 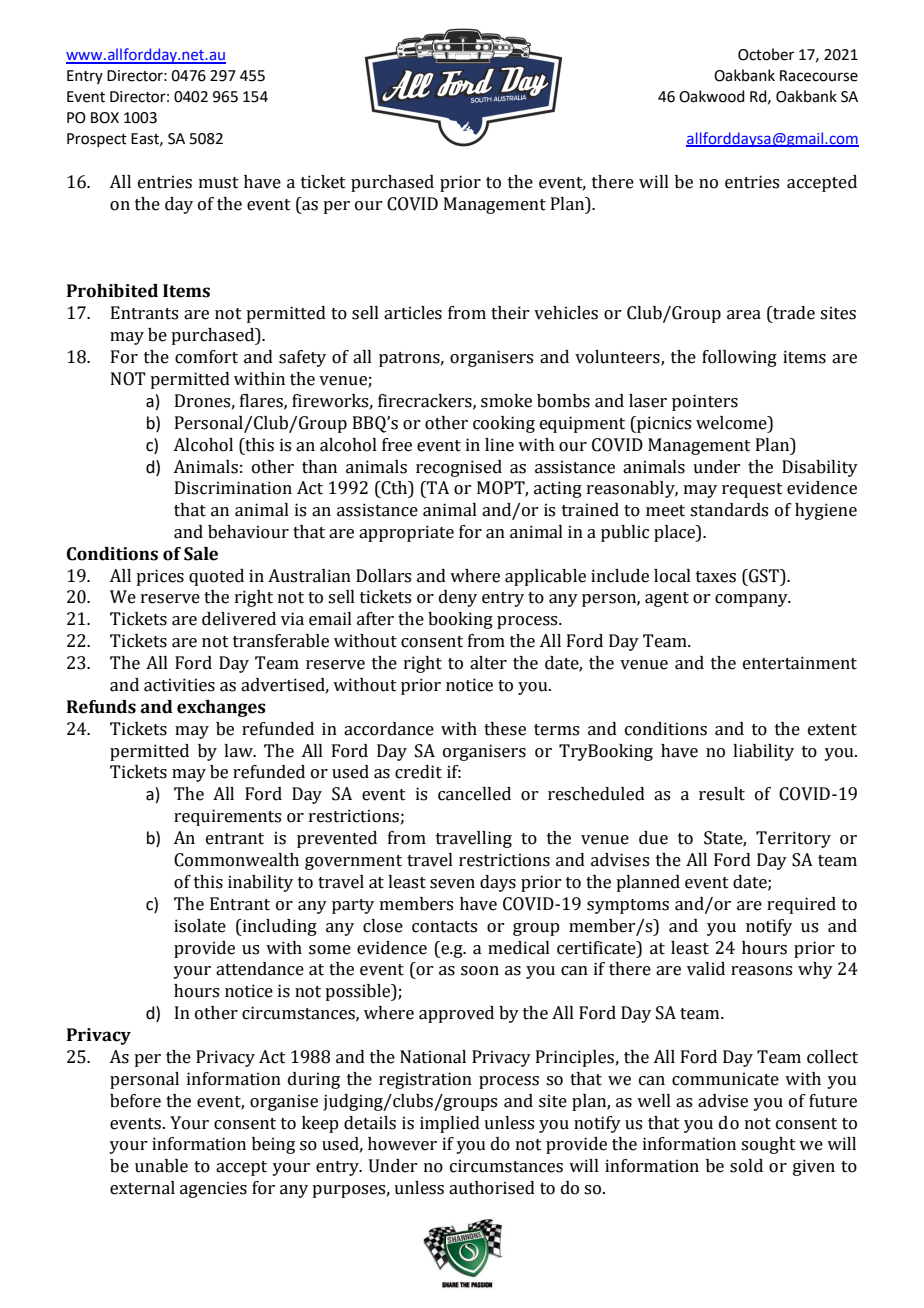 I want to click on unable, so click(x=161, y=1166).
